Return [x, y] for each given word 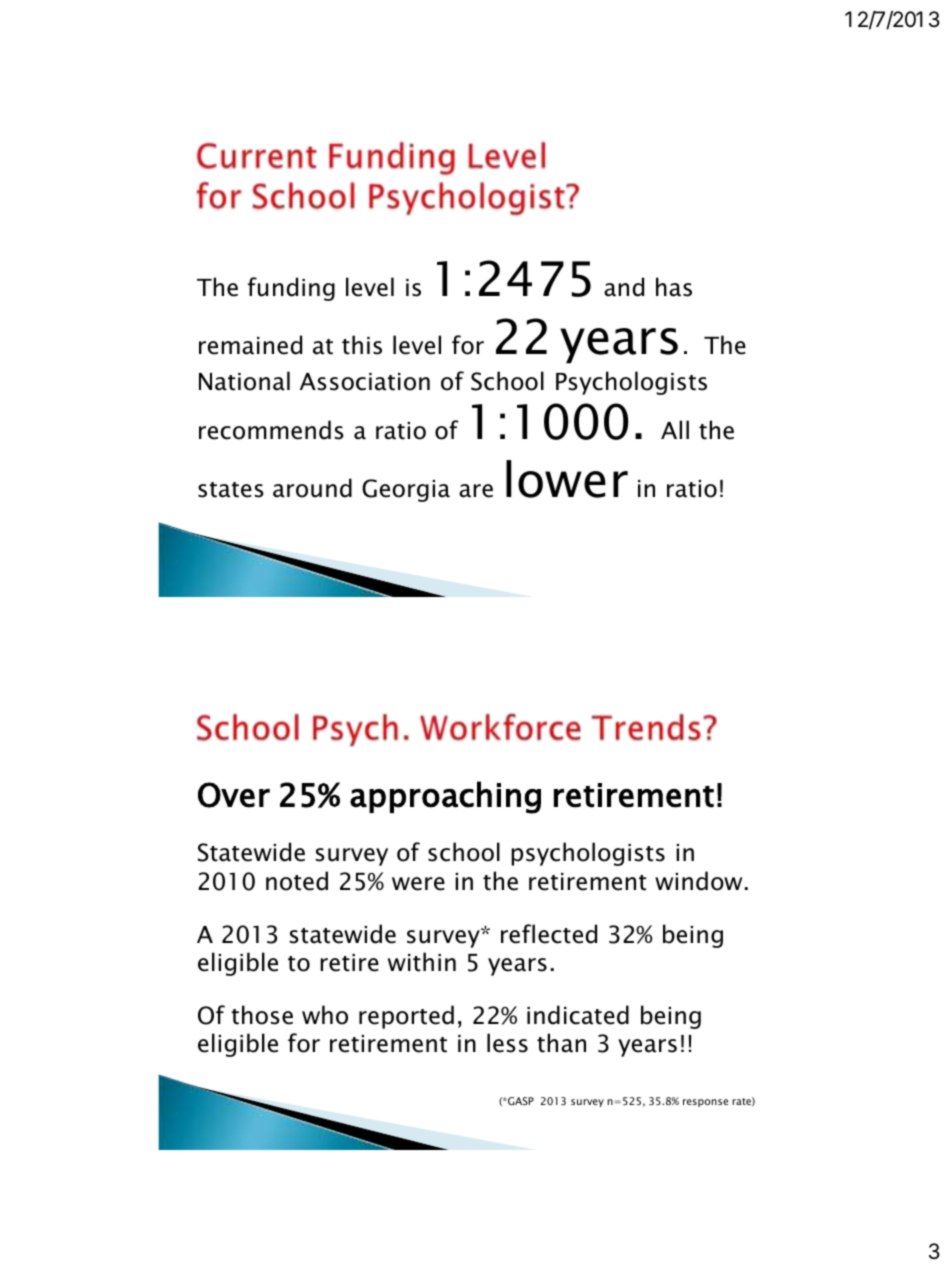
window [698, 881]
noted [297, 881]
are [476, 491]
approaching [445, 797]
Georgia [406, 490]
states [231, 490]
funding [291, 289]
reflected [549, 934]
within [422, 962]
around [312, 488]
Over [234, 795]
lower [567, 479]
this [362, 345]
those [262, 1015]
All [675, 429]
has [674, 287]
